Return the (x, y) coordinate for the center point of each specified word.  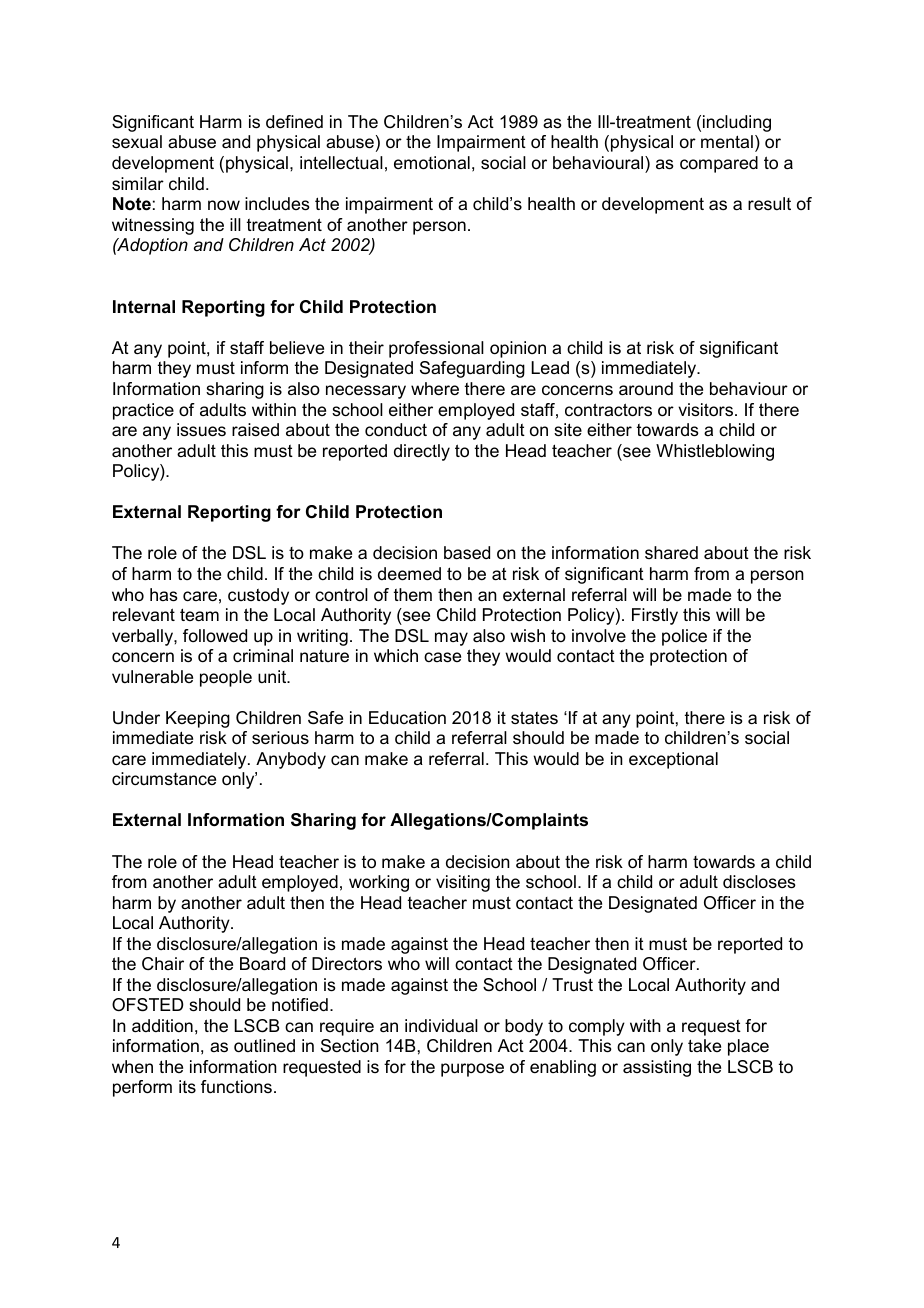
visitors (707, 410)
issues (201, 430)
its (187, 1086)
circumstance (164, 779)
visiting (463, 883)
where (435, 388)
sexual (137, 142)
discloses (759, 882)
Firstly (655, 616)
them (413, 594)
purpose (472, 1070)
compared (719, 164)
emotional (432, 163)
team (199, 614)
